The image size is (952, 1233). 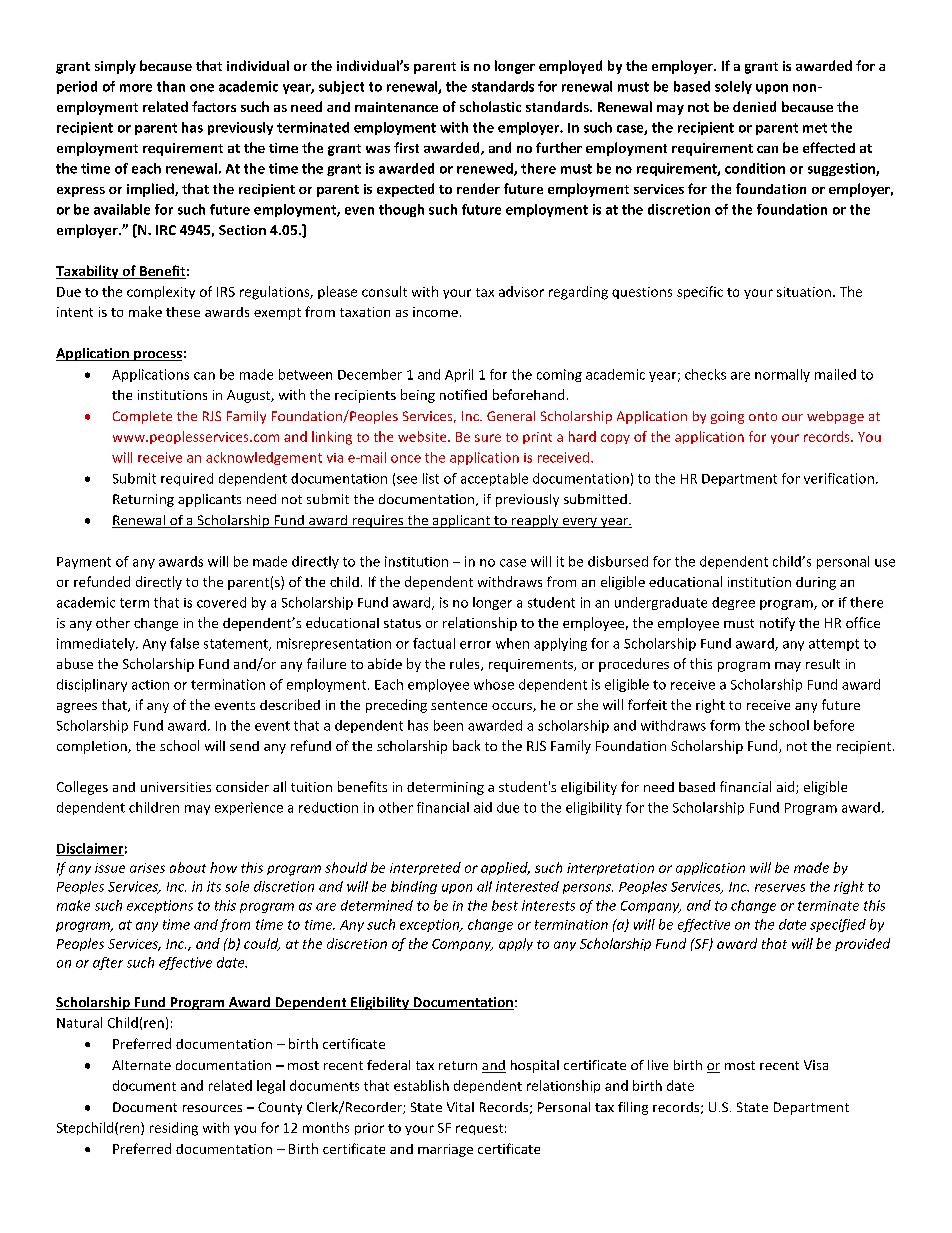 I want to click on Visa, so click(x=816, y=1065).
